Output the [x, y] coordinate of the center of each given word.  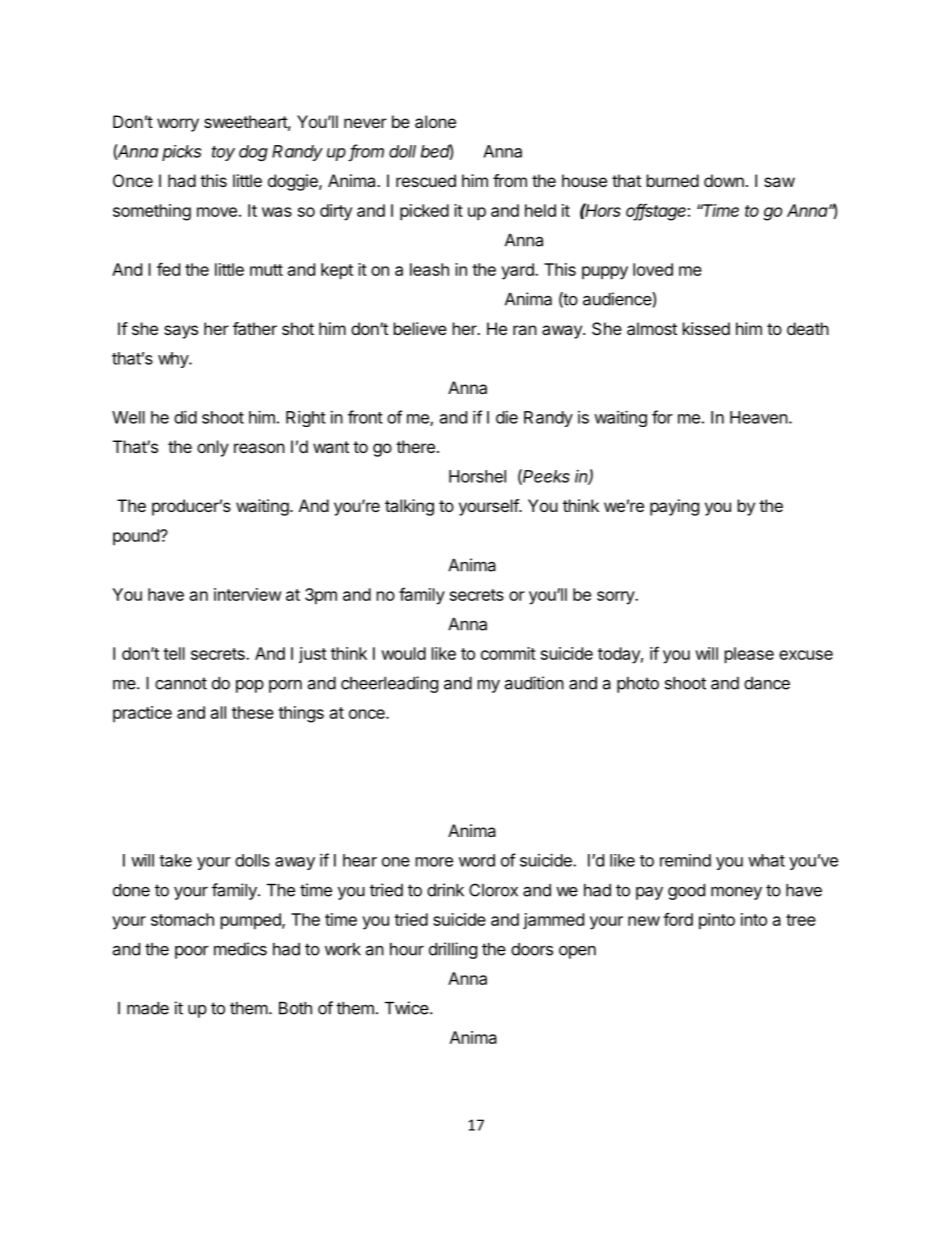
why [174, 360]
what [766, 860]
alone [435, 121]
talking [409, 507]
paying [674, 507]
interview [247, 594]
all [218, 712]
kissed [706, 328]
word [477, 860]
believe [420, 328]
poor [192, 952]
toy [223, 153]
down [724, 180]
